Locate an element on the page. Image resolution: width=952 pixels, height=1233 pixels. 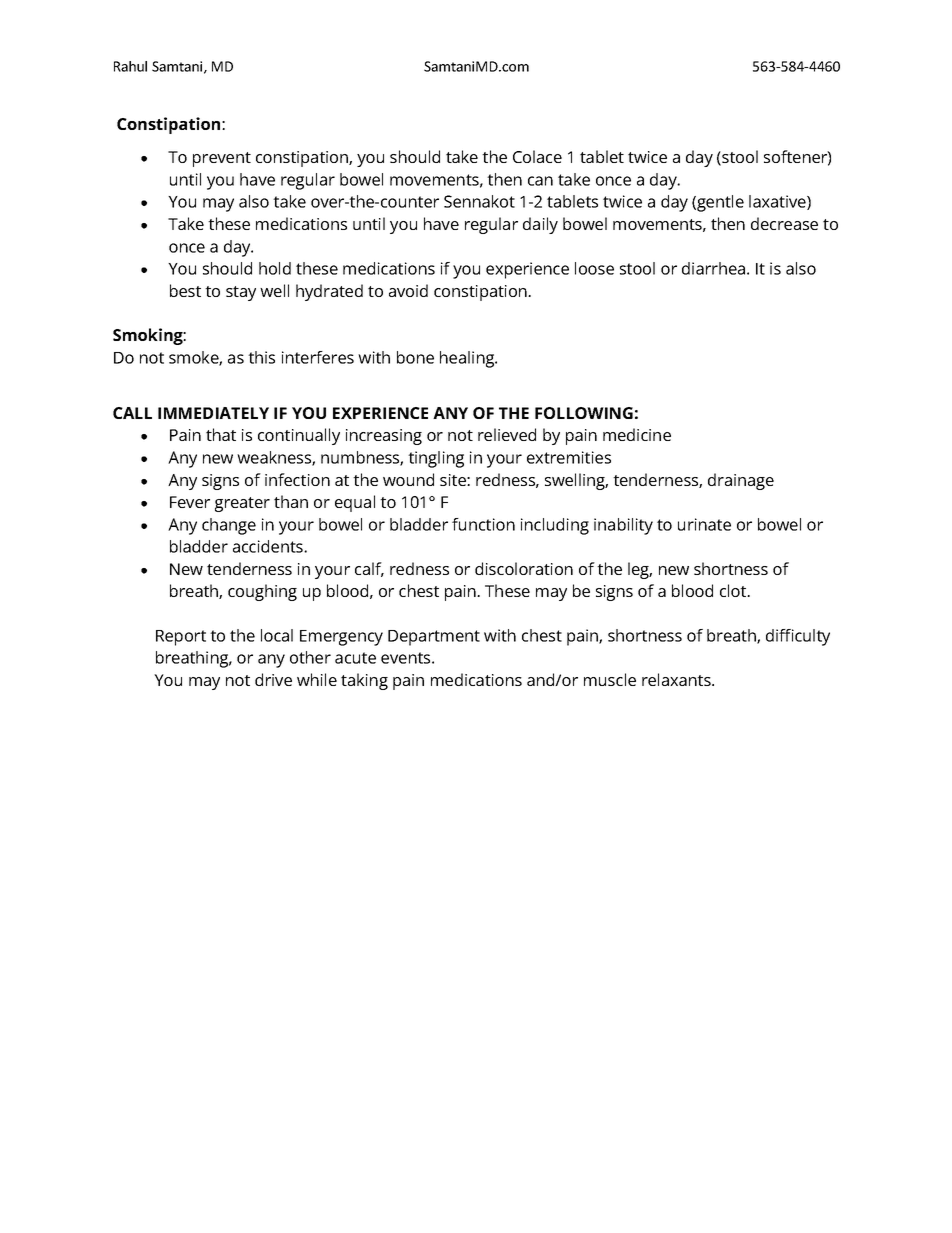
medicine is located at coordinates (637, 434).
